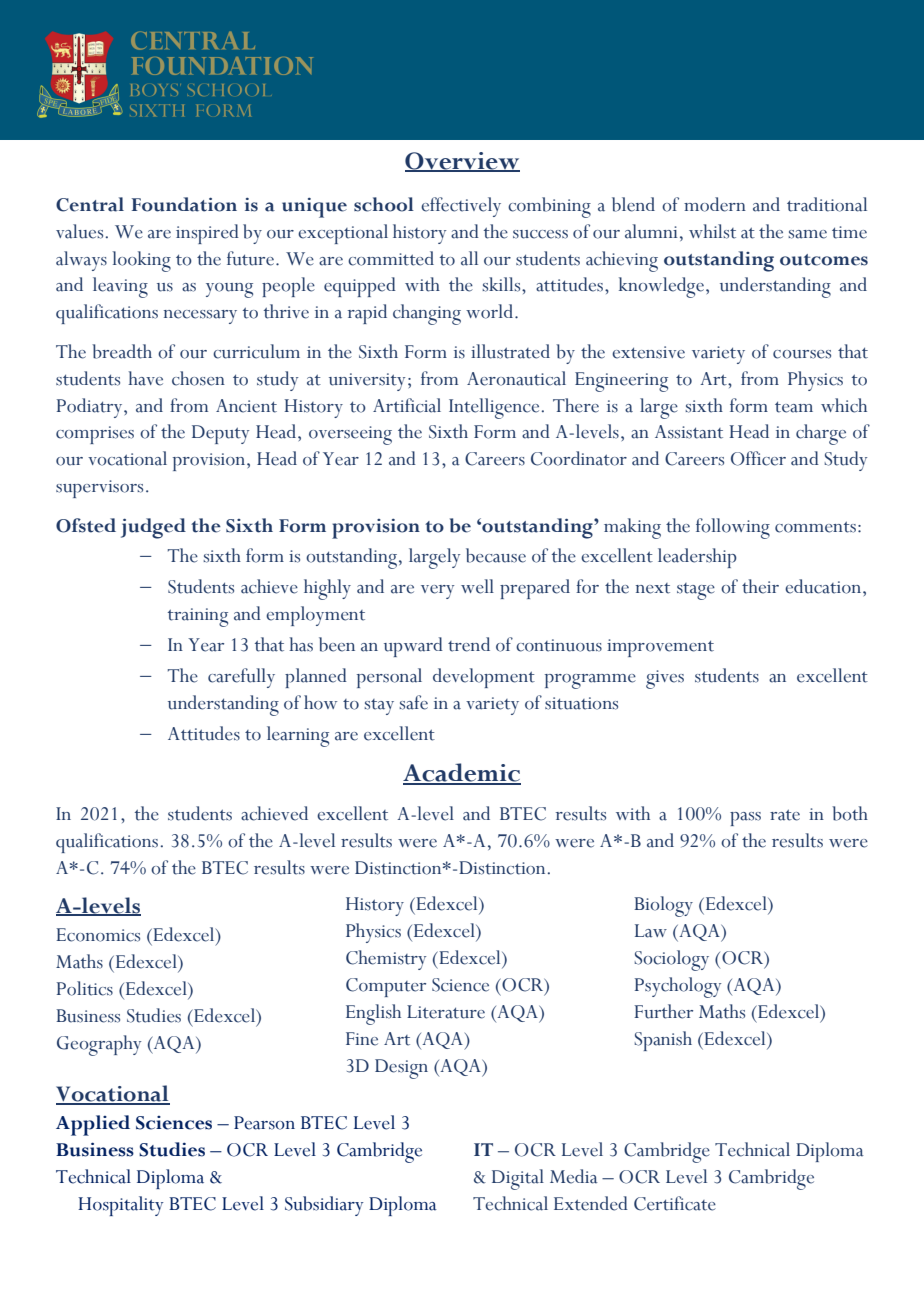 This screenshot has height=1308, width=924. I want to click on Foundation, so click(184, 204).
